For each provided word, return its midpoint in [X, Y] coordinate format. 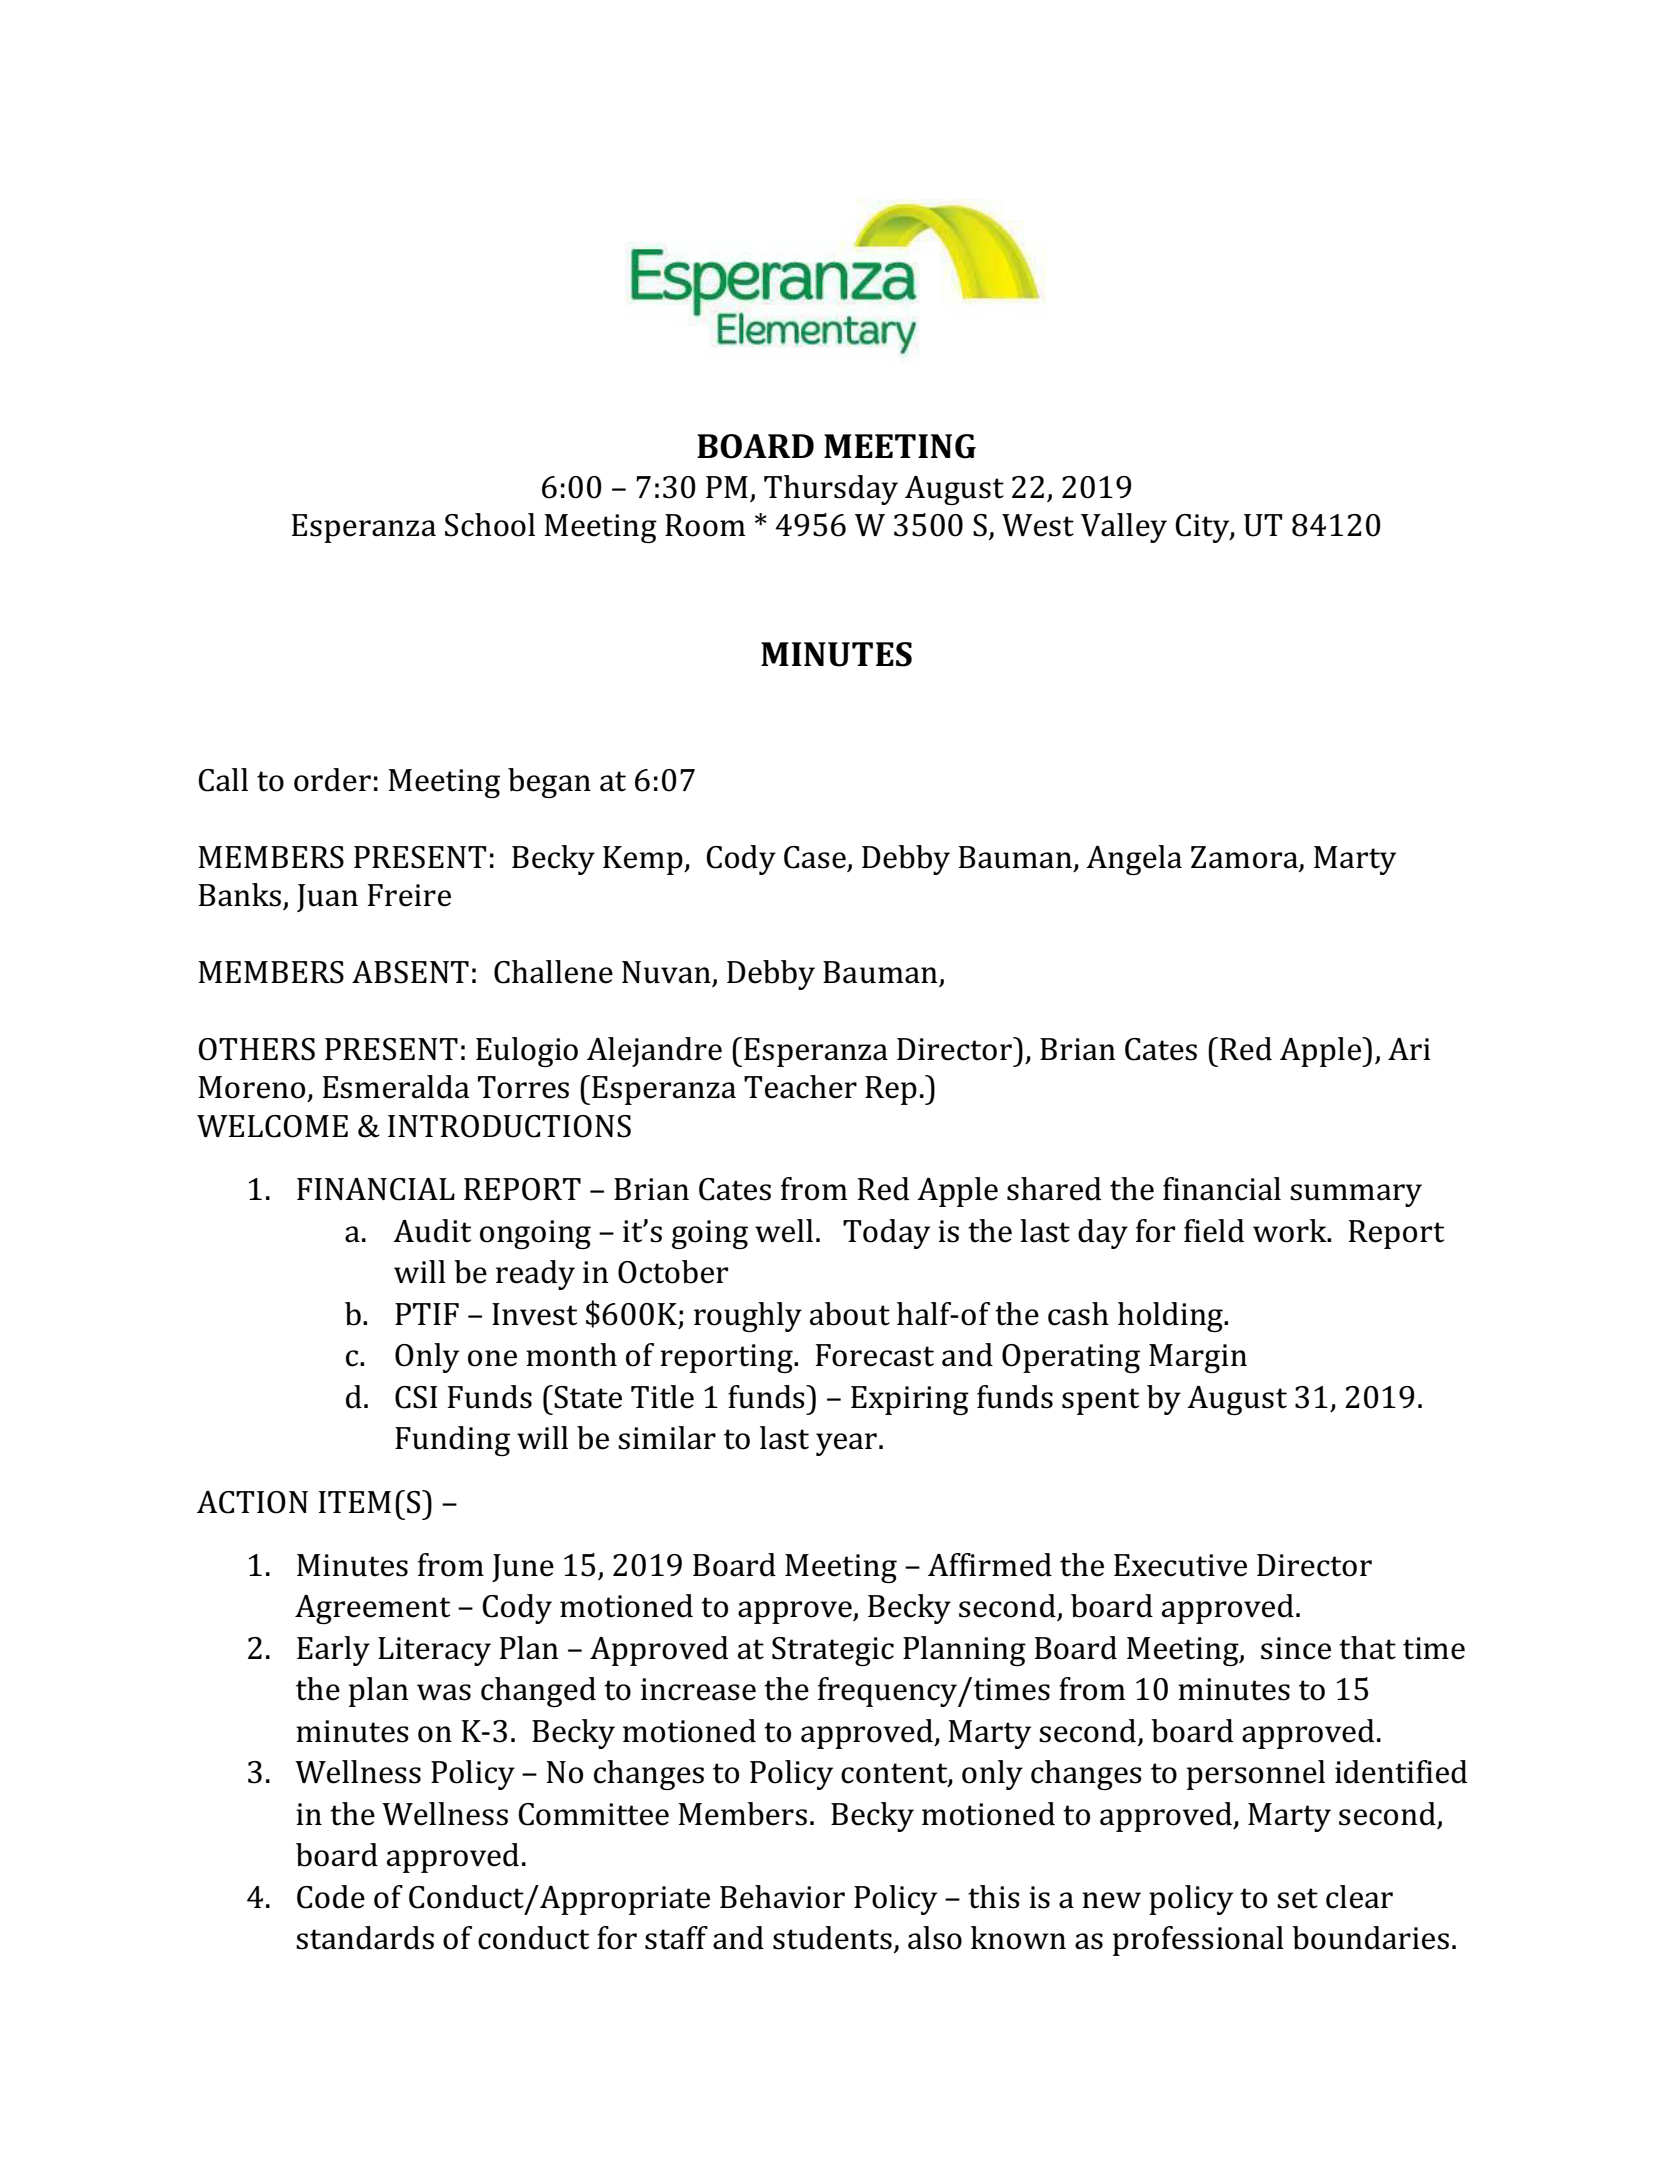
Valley [1124, 528]
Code [331, 1897]
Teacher [800, 1087]
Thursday [831, 490]
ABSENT [410, 972]
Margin [1198, 1358]
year [846, 1444]
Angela [1134, 860]
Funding [452, 1441]
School [490, 525]
